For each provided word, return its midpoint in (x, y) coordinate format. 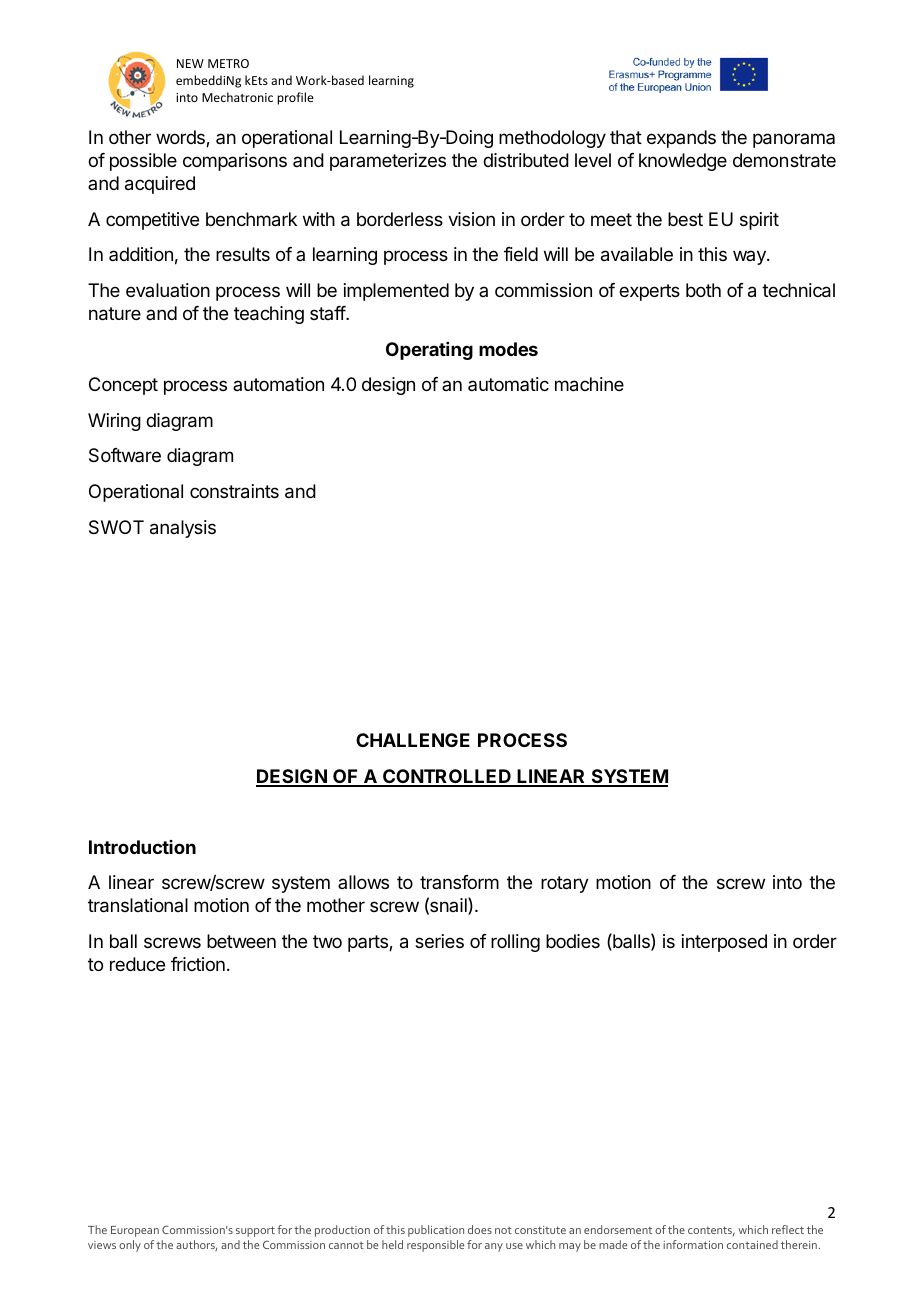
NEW (190, 63)
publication (436, 1231)
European (135, 1231)
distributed (526, 160)
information (693, 1244)
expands (681, 139)
